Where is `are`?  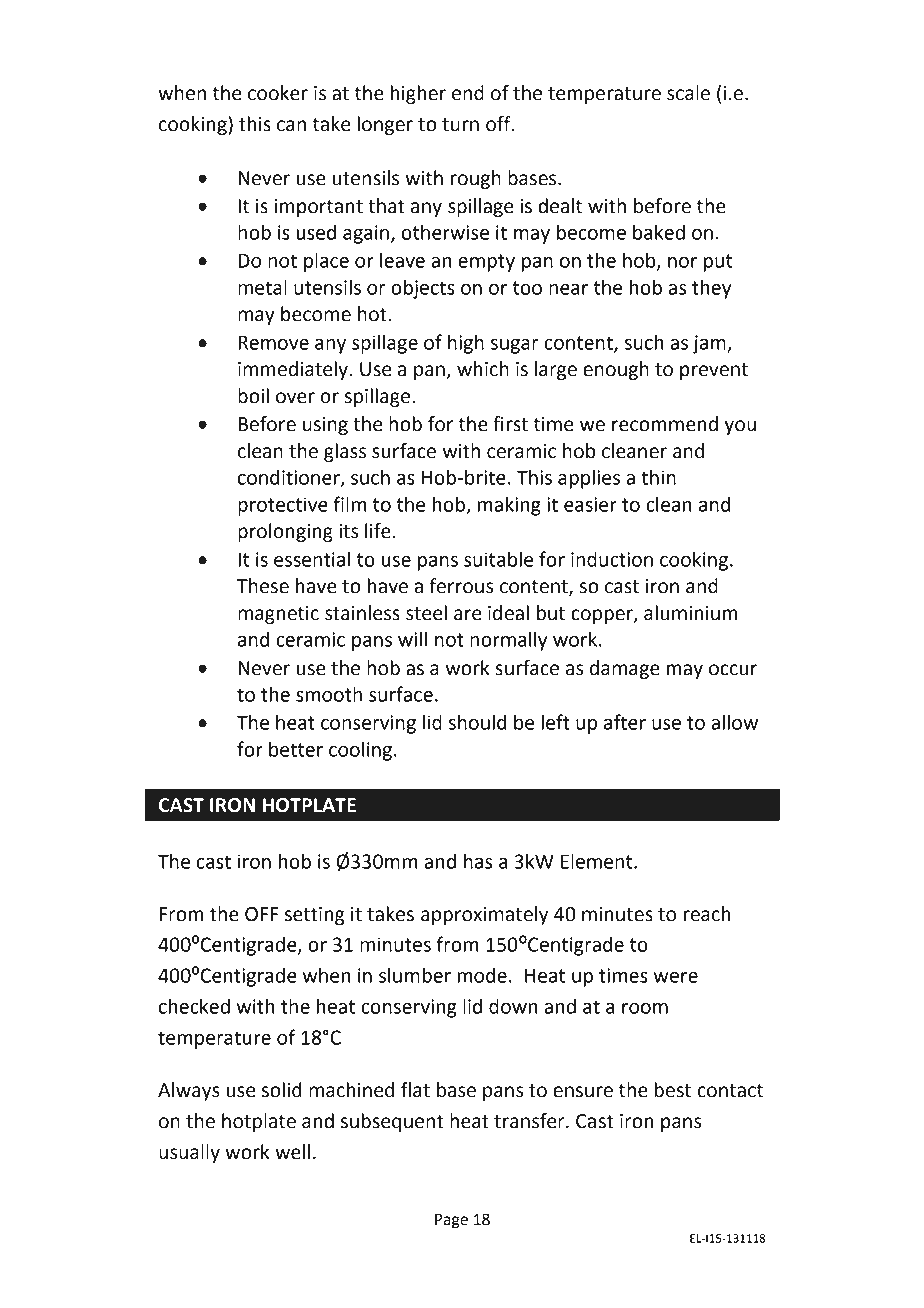 are is located at coordinates (468, 615).
